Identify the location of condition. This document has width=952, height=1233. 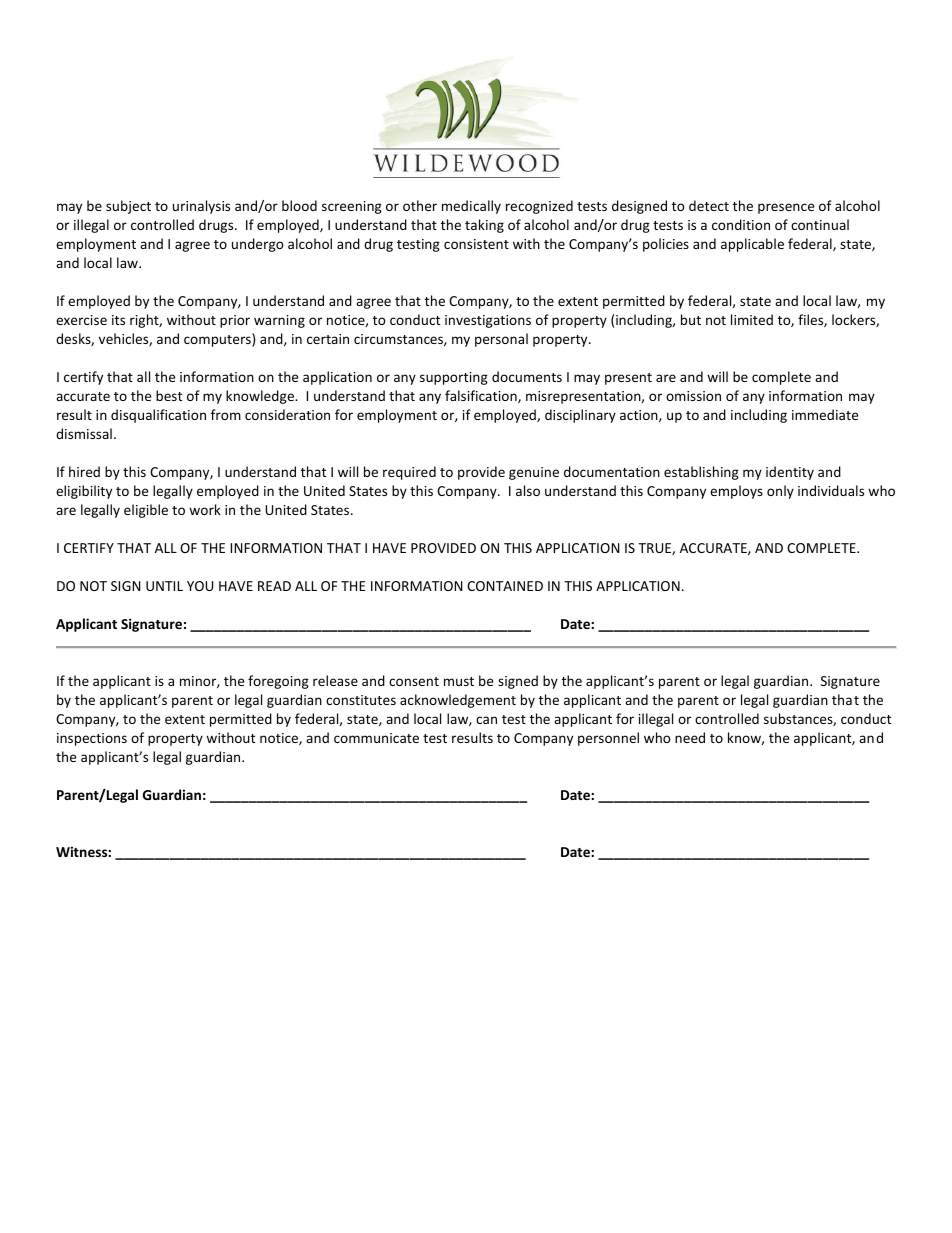
(741, 224).
